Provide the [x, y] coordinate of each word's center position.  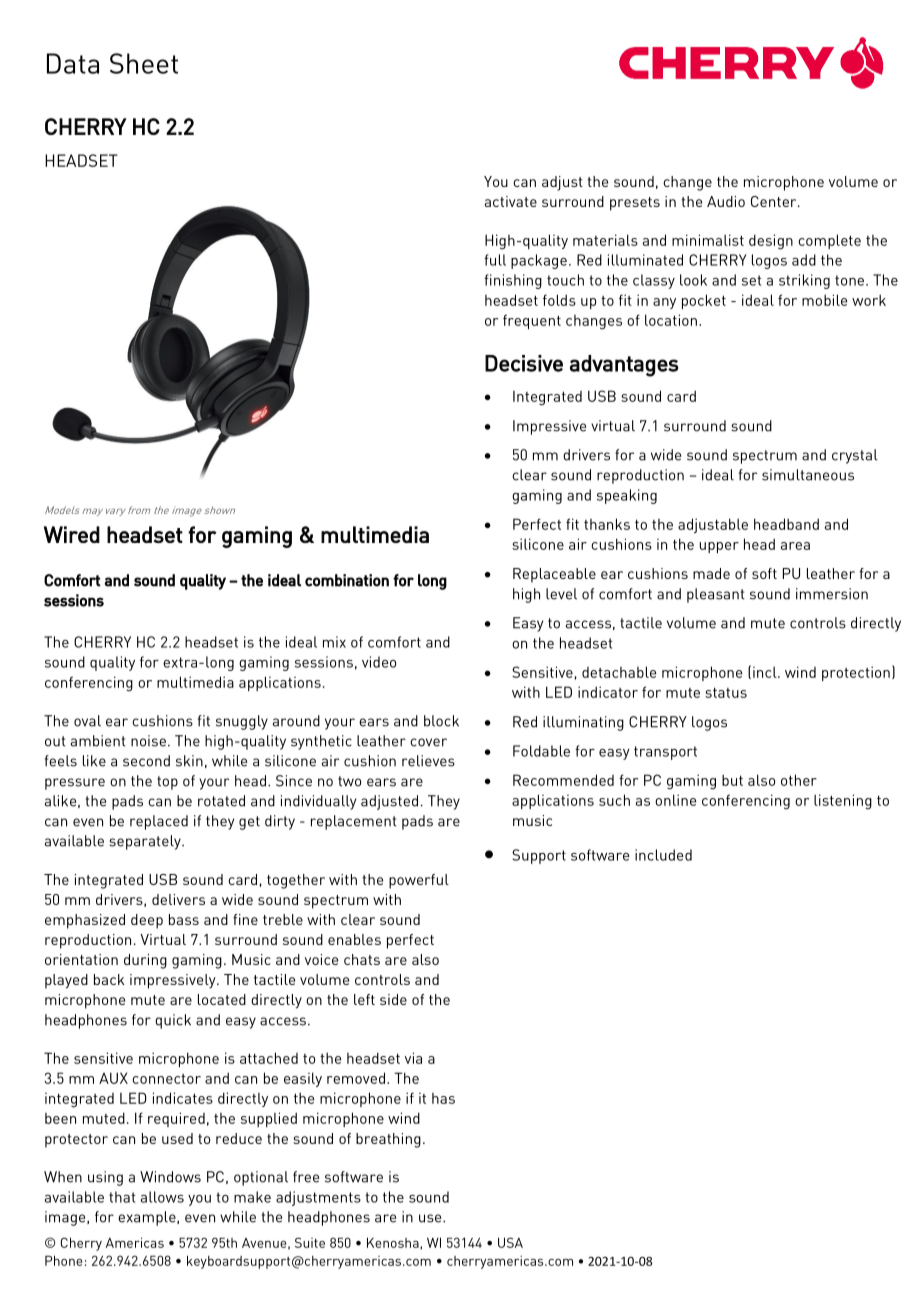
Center [775, 201]
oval [87, 721]
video [379, 662]
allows [162, 1197]
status [726, 693]
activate [511, 201]
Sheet [144, 63]
